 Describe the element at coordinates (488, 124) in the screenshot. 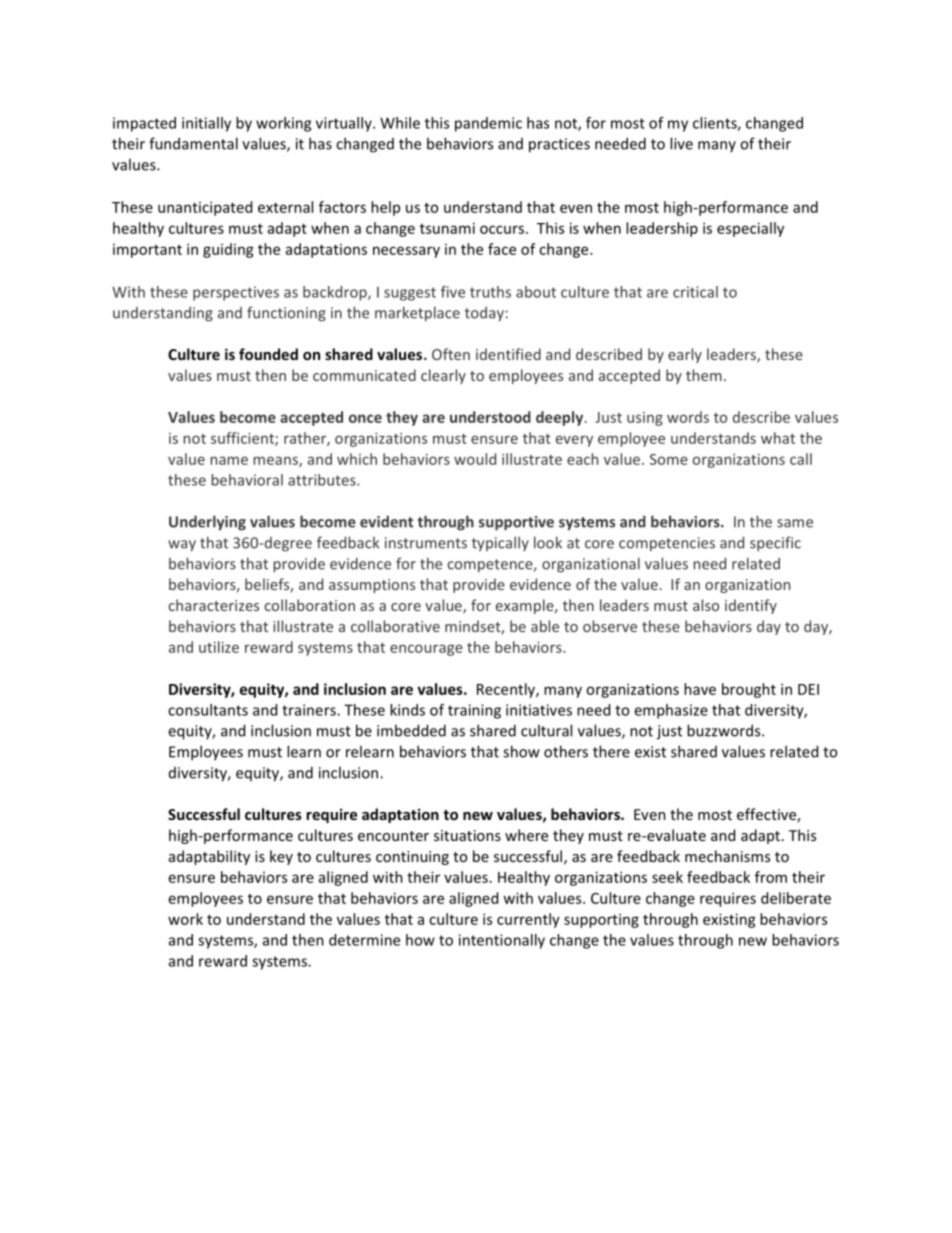

I see `pandemic` at that location.
